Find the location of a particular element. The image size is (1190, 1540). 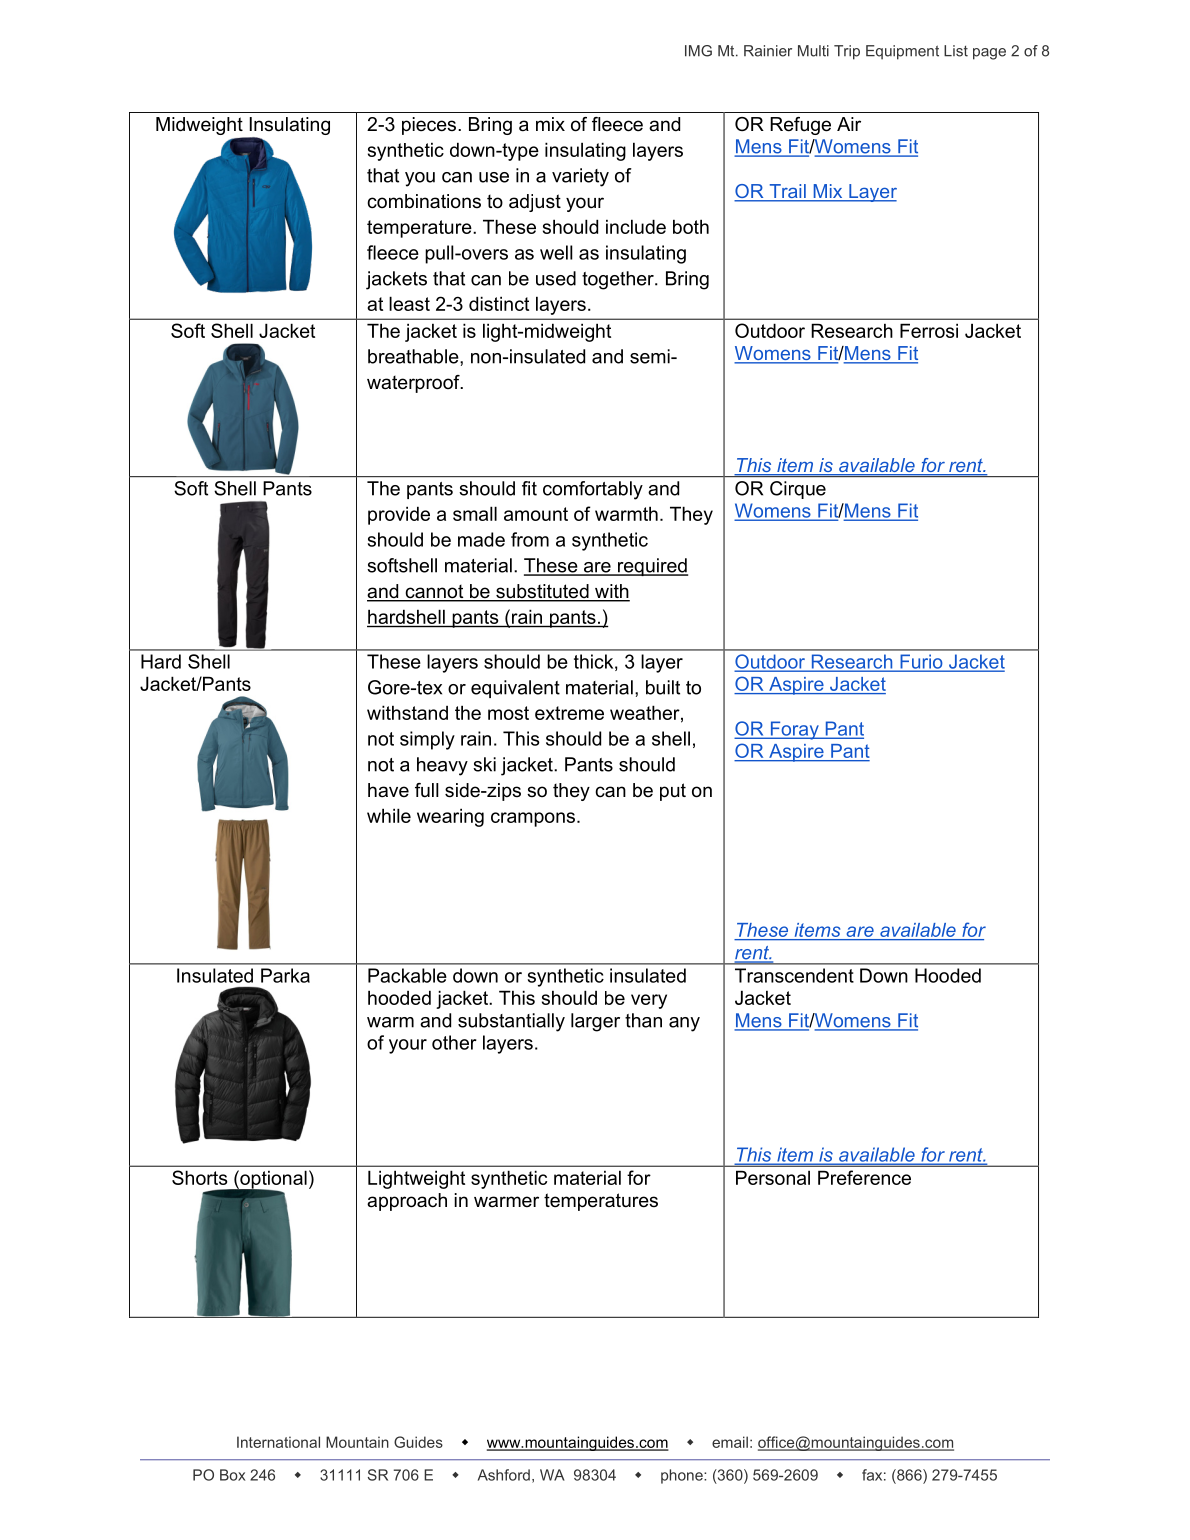

variety is located at coordinates (580, 177).
